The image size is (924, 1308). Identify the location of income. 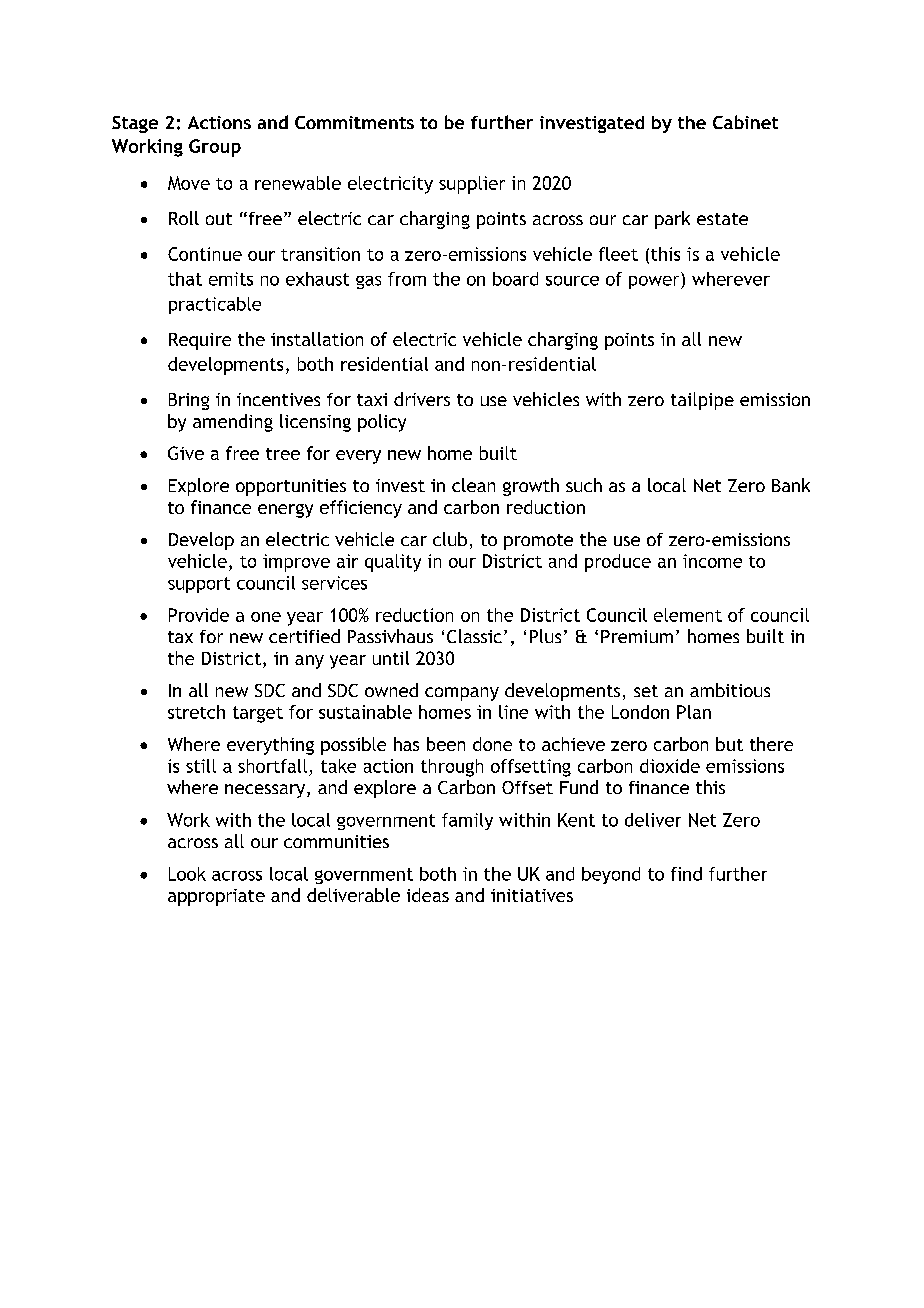
(712, 561).
